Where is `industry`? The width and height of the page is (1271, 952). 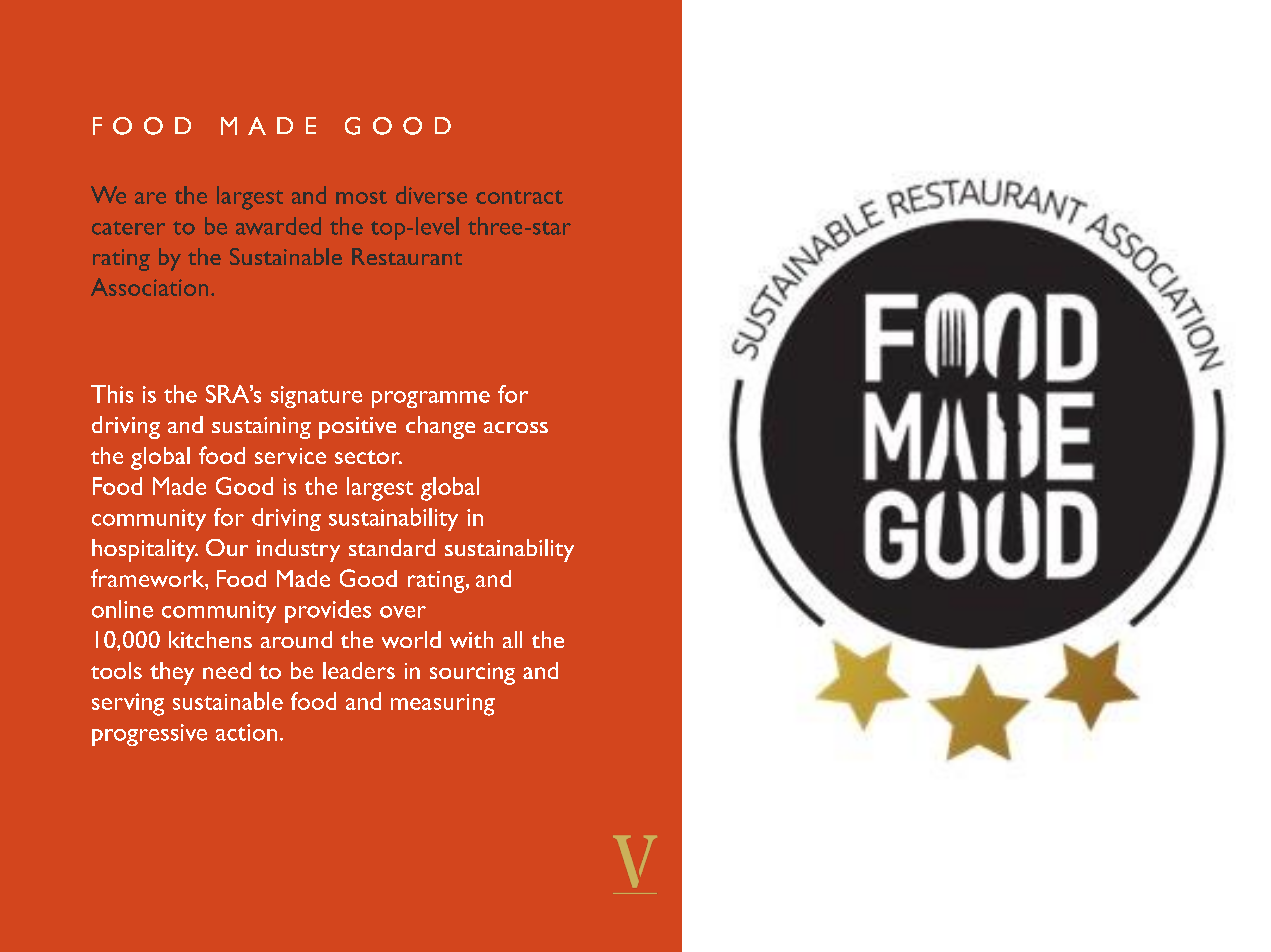
industry is located at coordinates (298, 550).
